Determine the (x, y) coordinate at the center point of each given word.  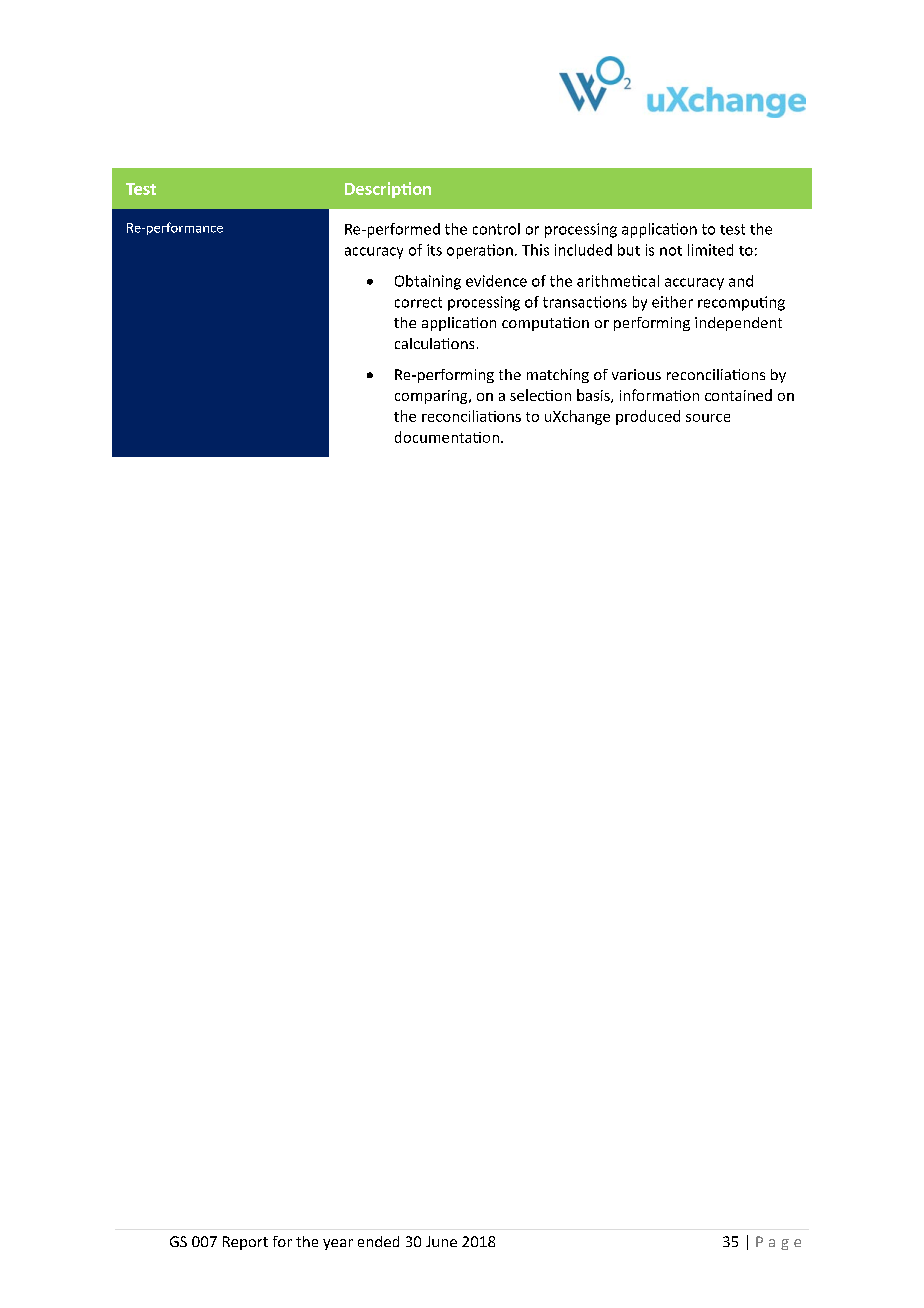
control (496, 229)
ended (378, 1241)
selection (540, 395)
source (708, 418)
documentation (447, 437)
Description (388, 190)
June (441, 1241)
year (338, 1244)
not (671, 251)
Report (245, 1243)
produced (648, 417)
